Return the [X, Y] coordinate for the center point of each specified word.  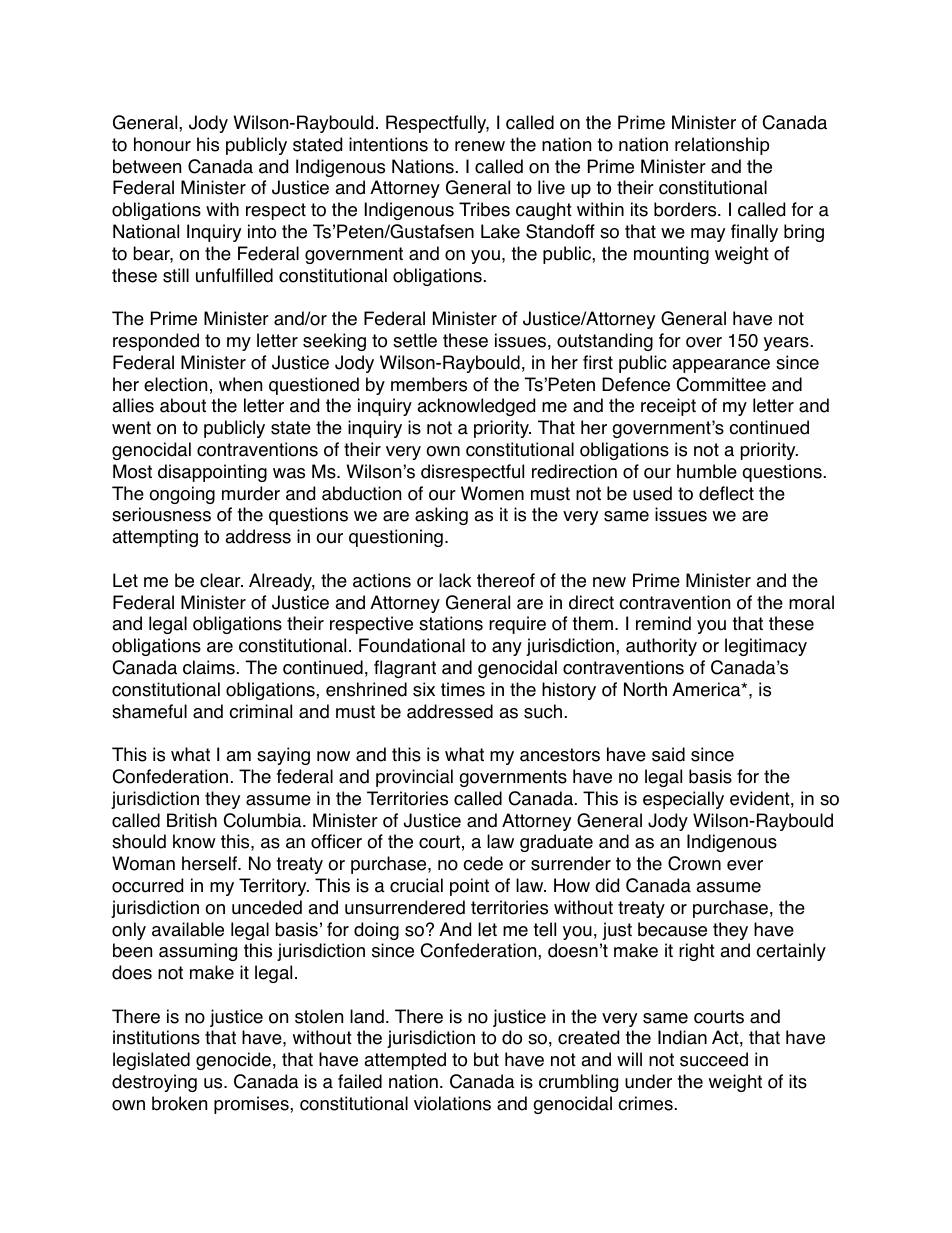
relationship [722, 146]
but [486, 1059]
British [192, 820]
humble [707, 471]
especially [683, 800]
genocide [233, 1061]
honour [162, 144]
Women [492, 493]
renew [480, 146]
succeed [714, 1059]
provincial [414, 778]
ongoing [182, 495]
